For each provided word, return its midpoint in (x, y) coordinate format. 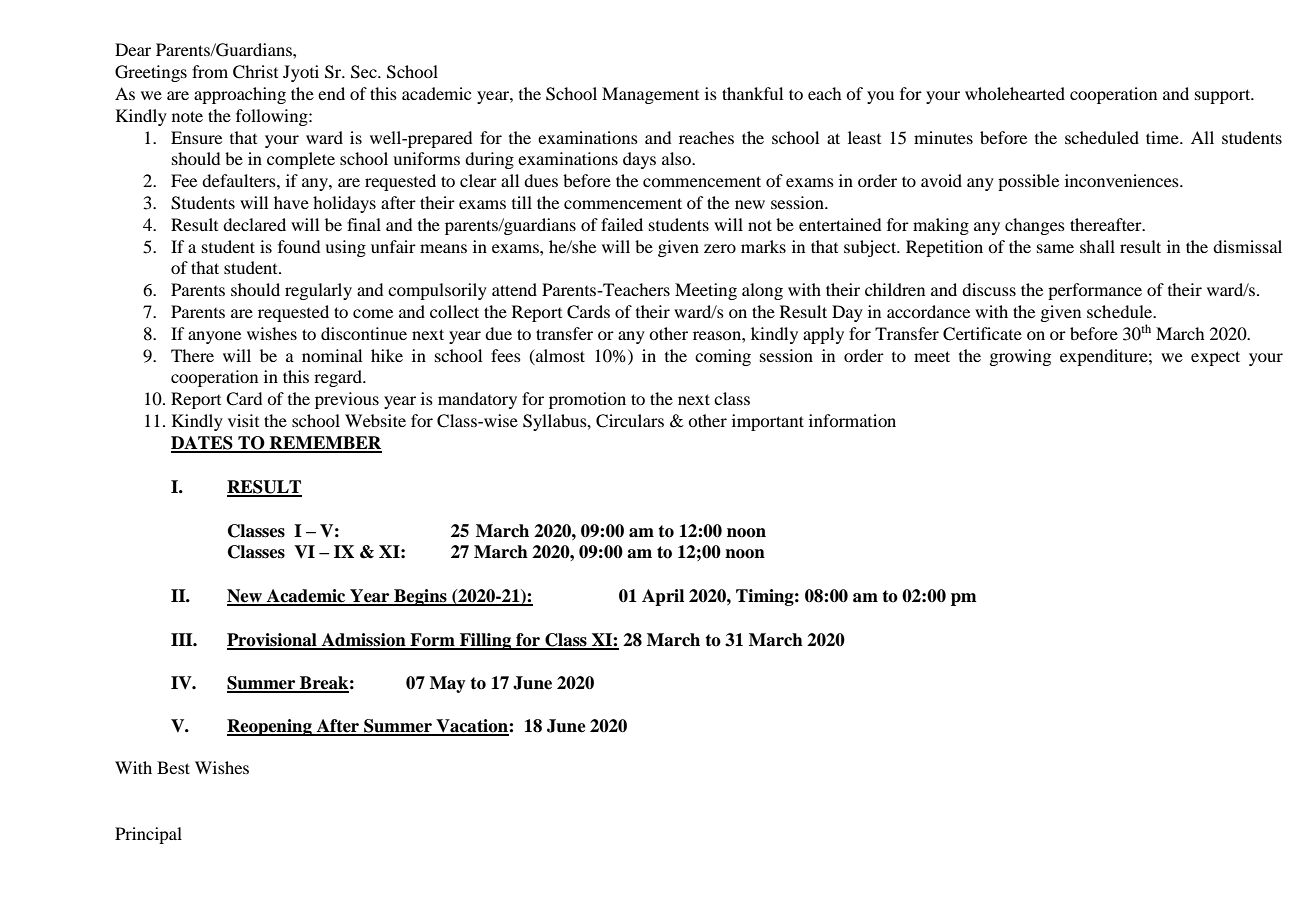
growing (1020, 357)
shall (1097, 246)
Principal (148, 835)
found (299, 246)
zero (720, 248)
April (663, 597)
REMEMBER (325, 444)
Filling (486, 641)
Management (650, 95)
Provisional (273, 641)
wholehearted (1015, 93)
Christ (255, 72)
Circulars (630, 421)
